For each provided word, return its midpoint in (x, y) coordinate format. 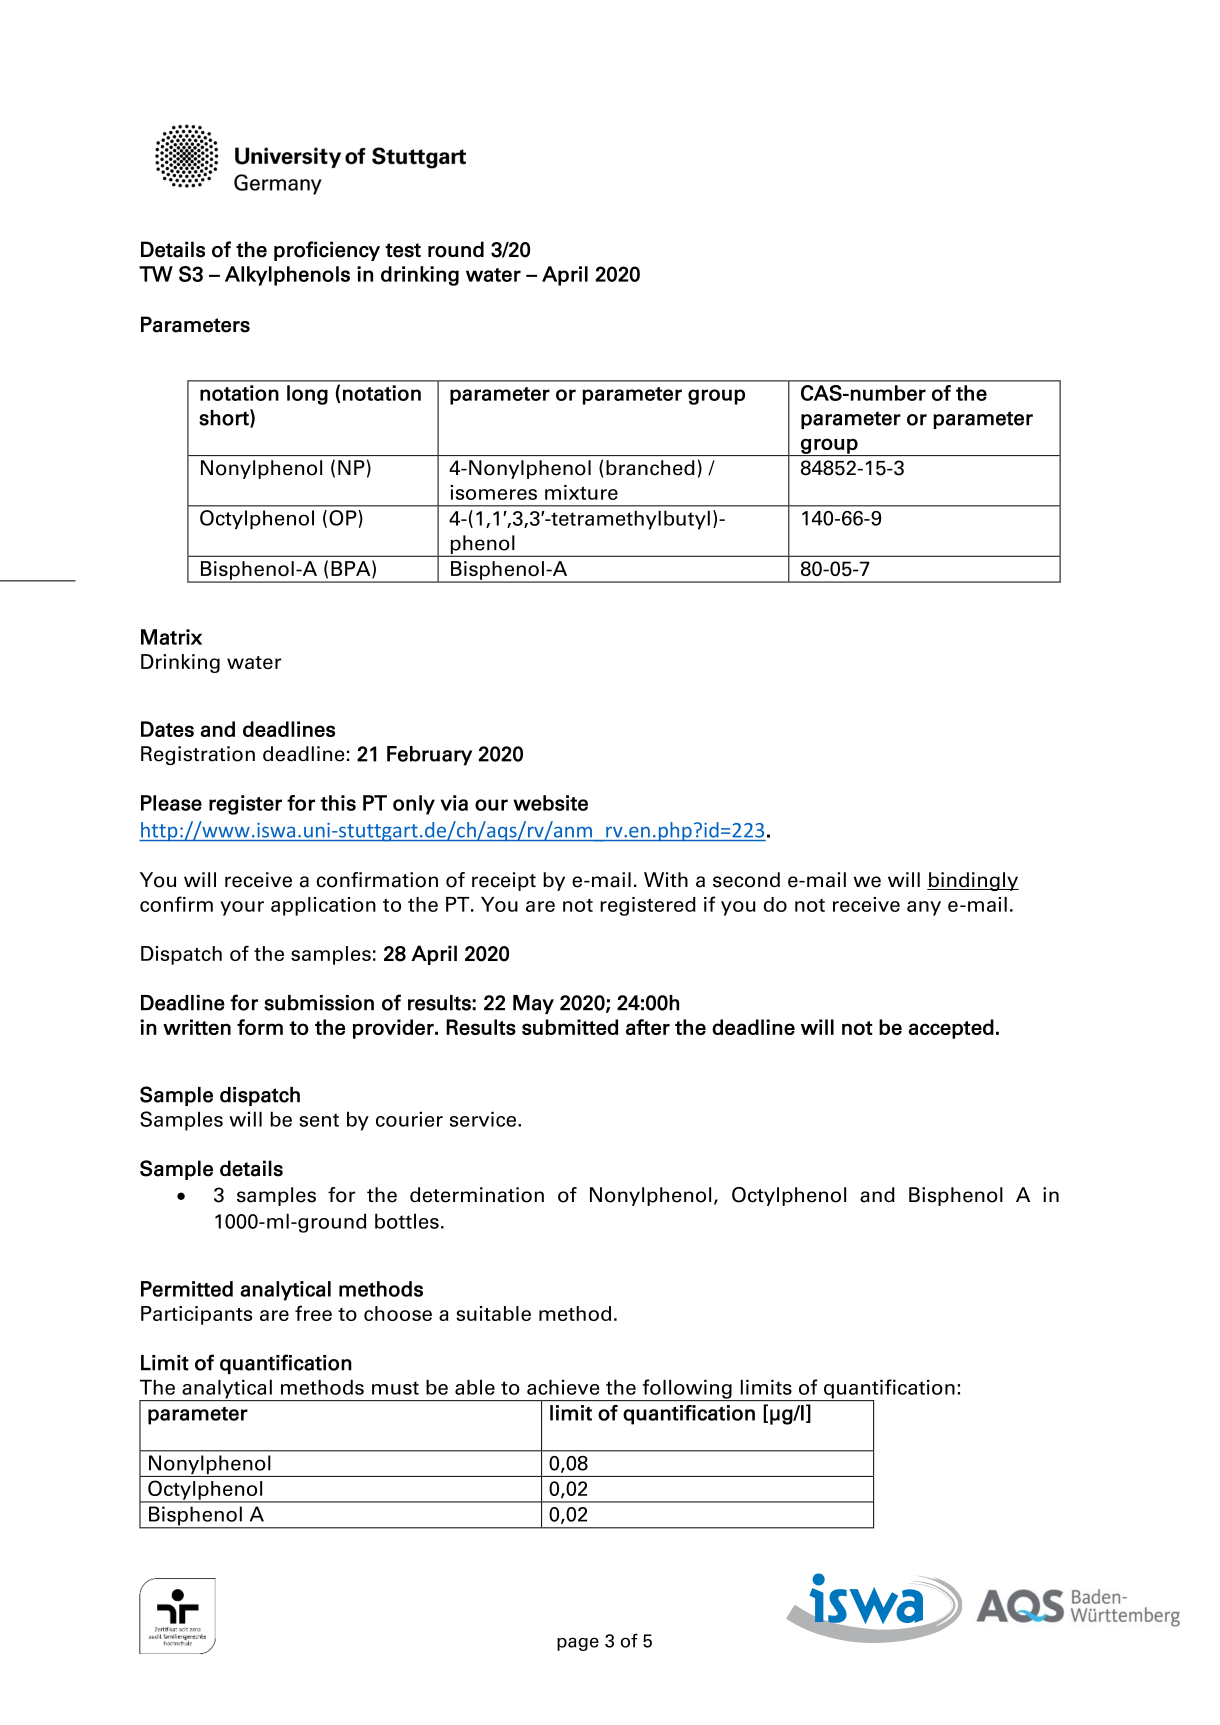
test (403, 250)
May (533, 1004)
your (242, 908)
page (578, 1644)
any (924, 908)
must (395, 1388)
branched (650, 468)
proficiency (327, 251)
